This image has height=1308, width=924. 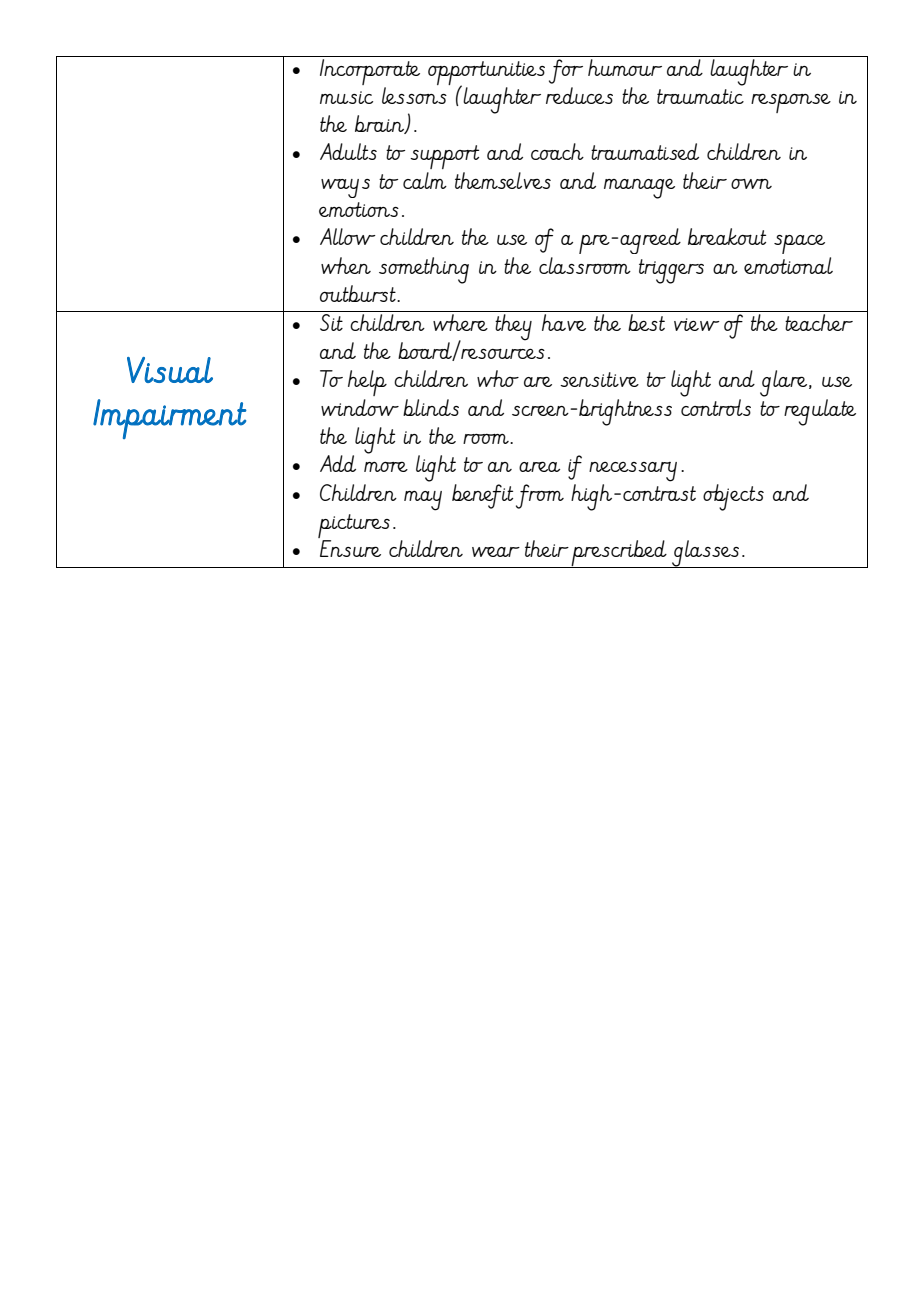 What do you see at coordinates (414, 95) in the image?
I see `lessons` at bounding box center [414, 95].
